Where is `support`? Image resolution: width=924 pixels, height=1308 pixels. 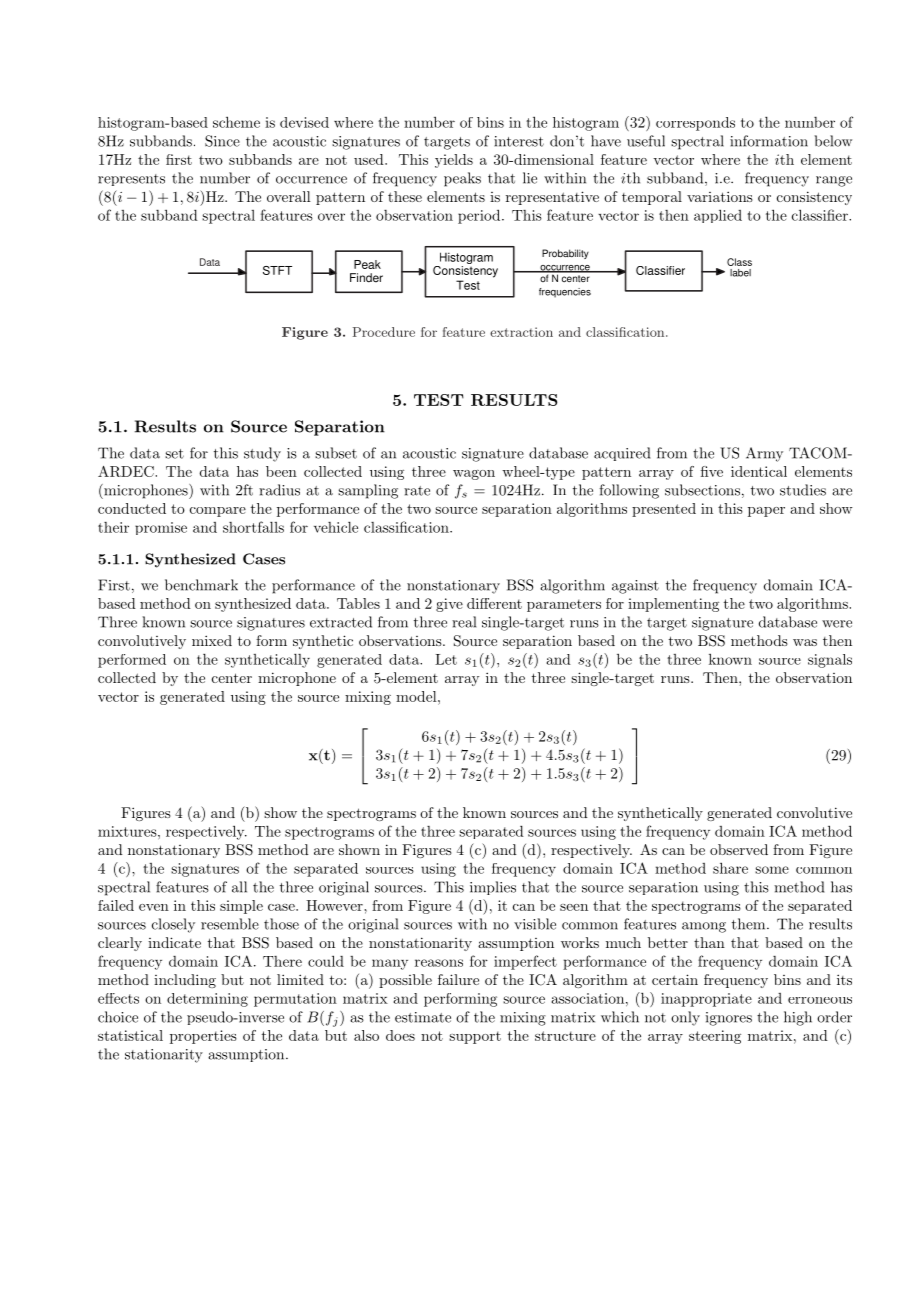 support is located at coordinates (475, 1037).
